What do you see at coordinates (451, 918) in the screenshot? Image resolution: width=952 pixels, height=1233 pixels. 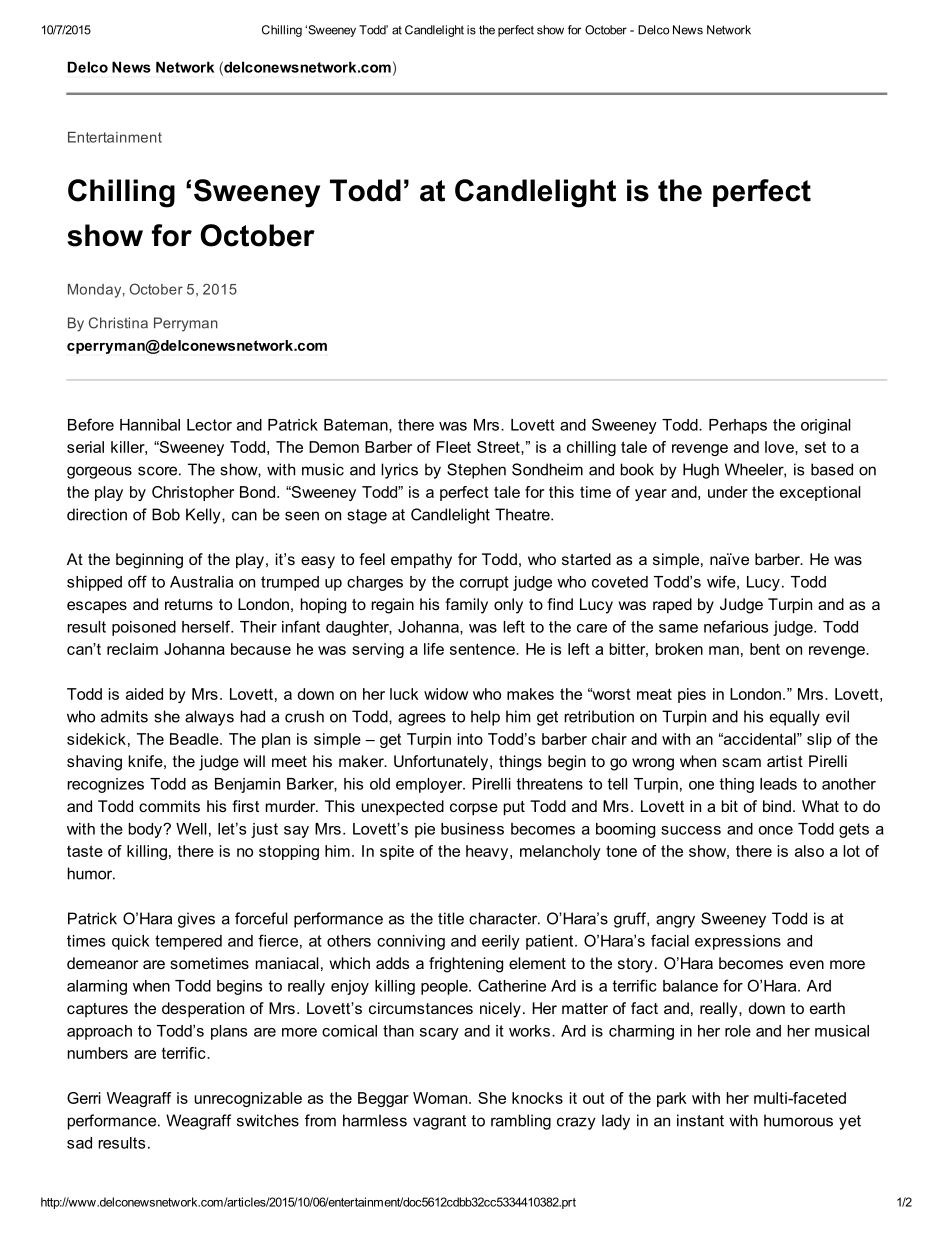 I see `title` at bounding box center [451, 918].
